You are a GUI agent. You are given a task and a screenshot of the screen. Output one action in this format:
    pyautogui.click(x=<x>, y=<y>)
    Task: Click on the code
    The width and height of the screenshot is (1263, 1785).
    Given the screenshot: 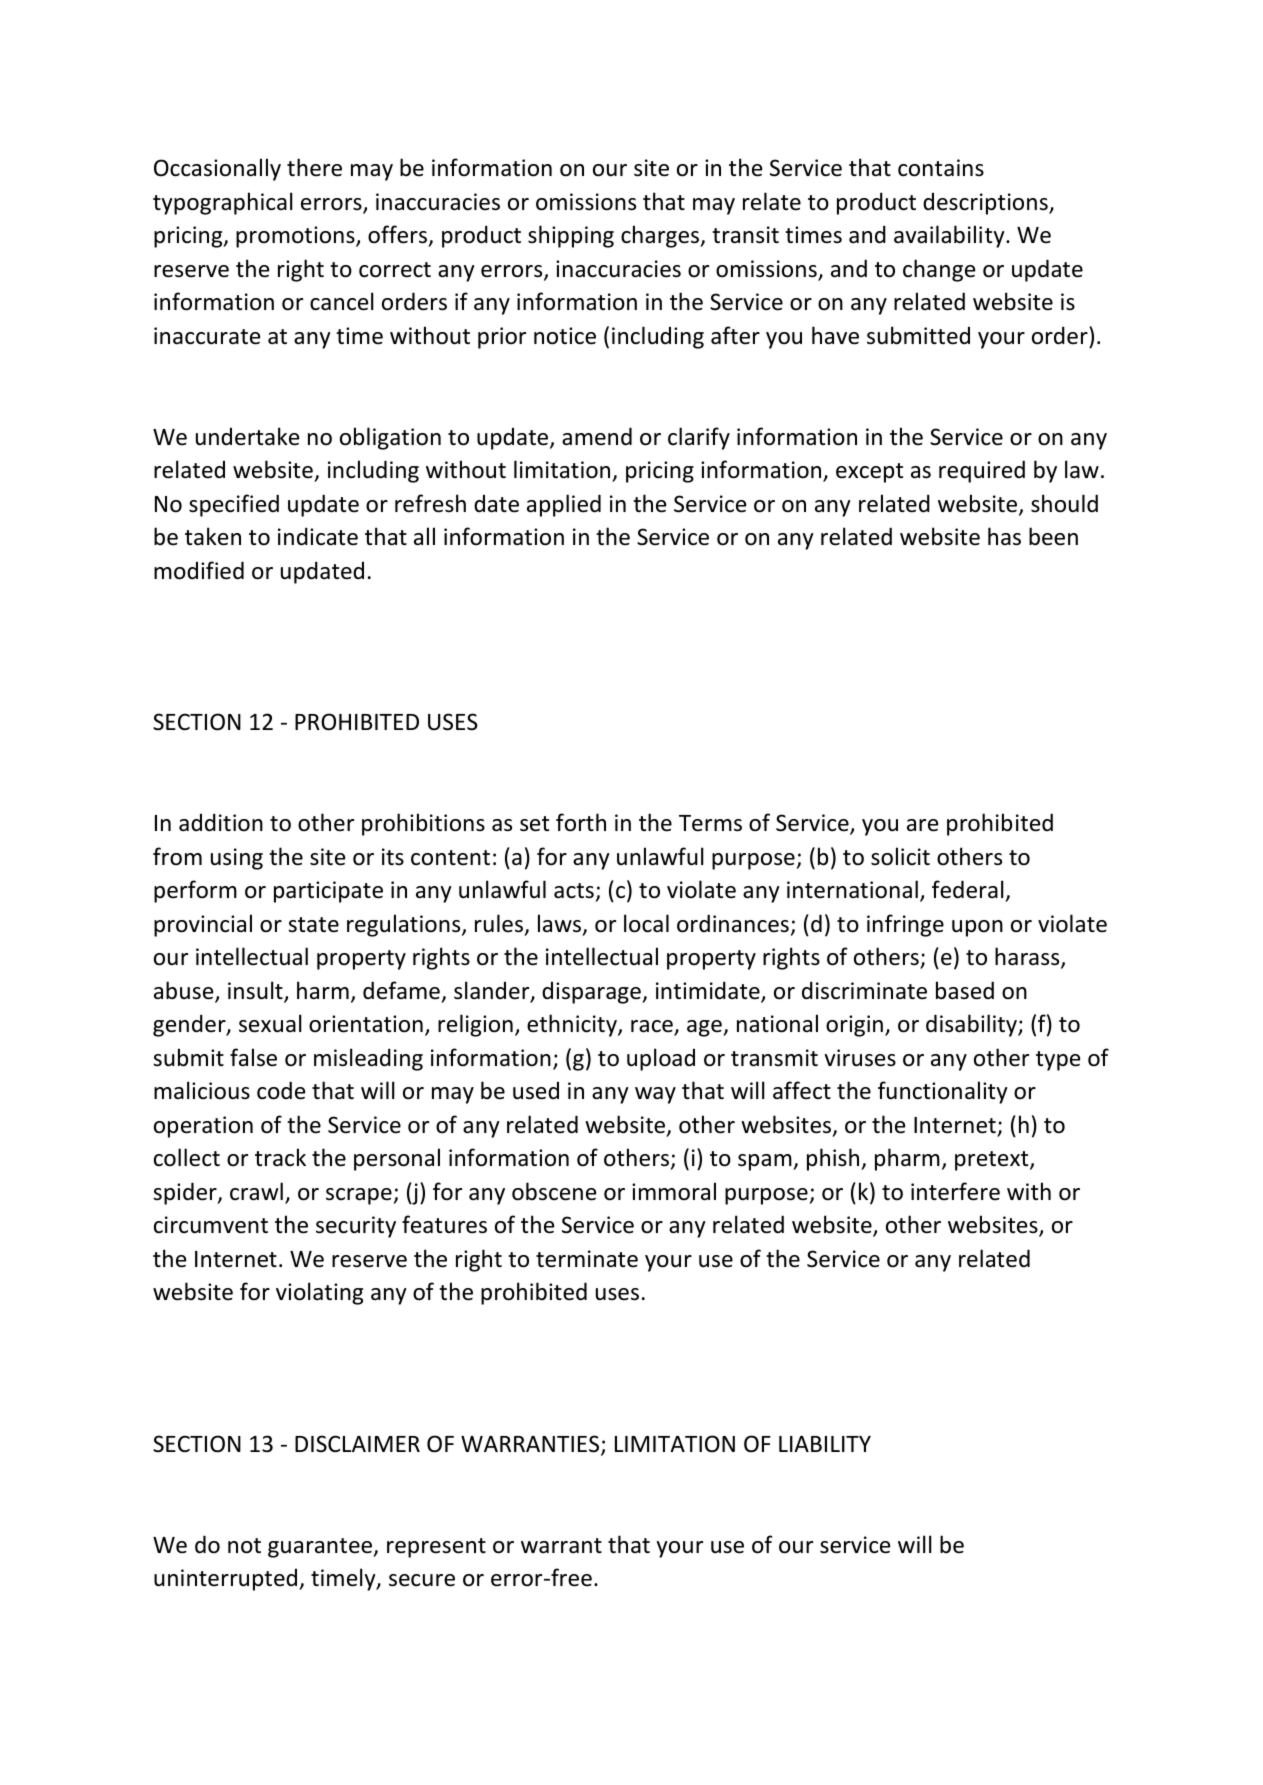 What is the action you would take?
    pyautogui.click(x=281, y=1090)
